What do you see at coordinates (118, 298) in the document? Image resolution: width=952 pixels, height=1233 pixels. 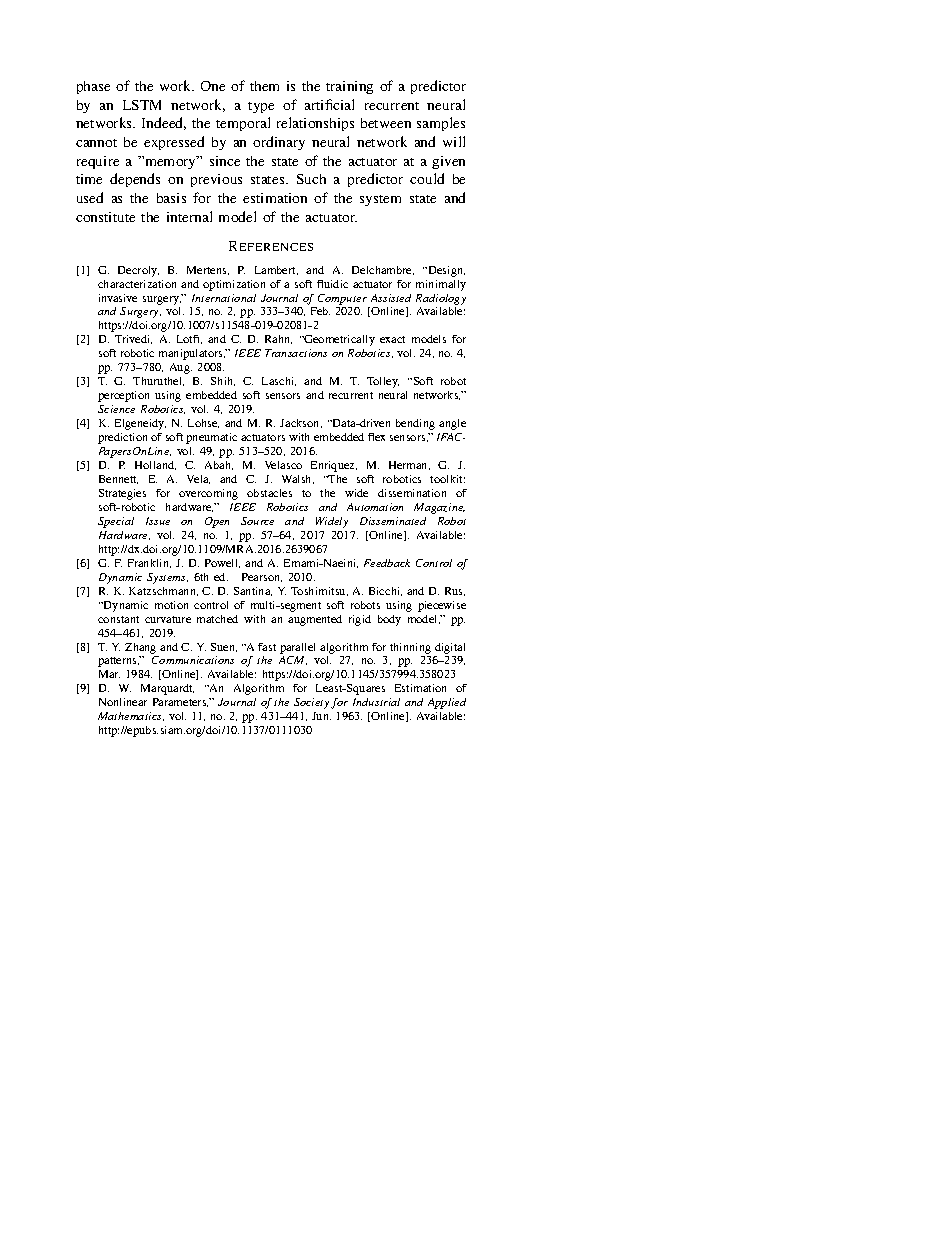 I see `invasive` at bounding box center [118, 298].
